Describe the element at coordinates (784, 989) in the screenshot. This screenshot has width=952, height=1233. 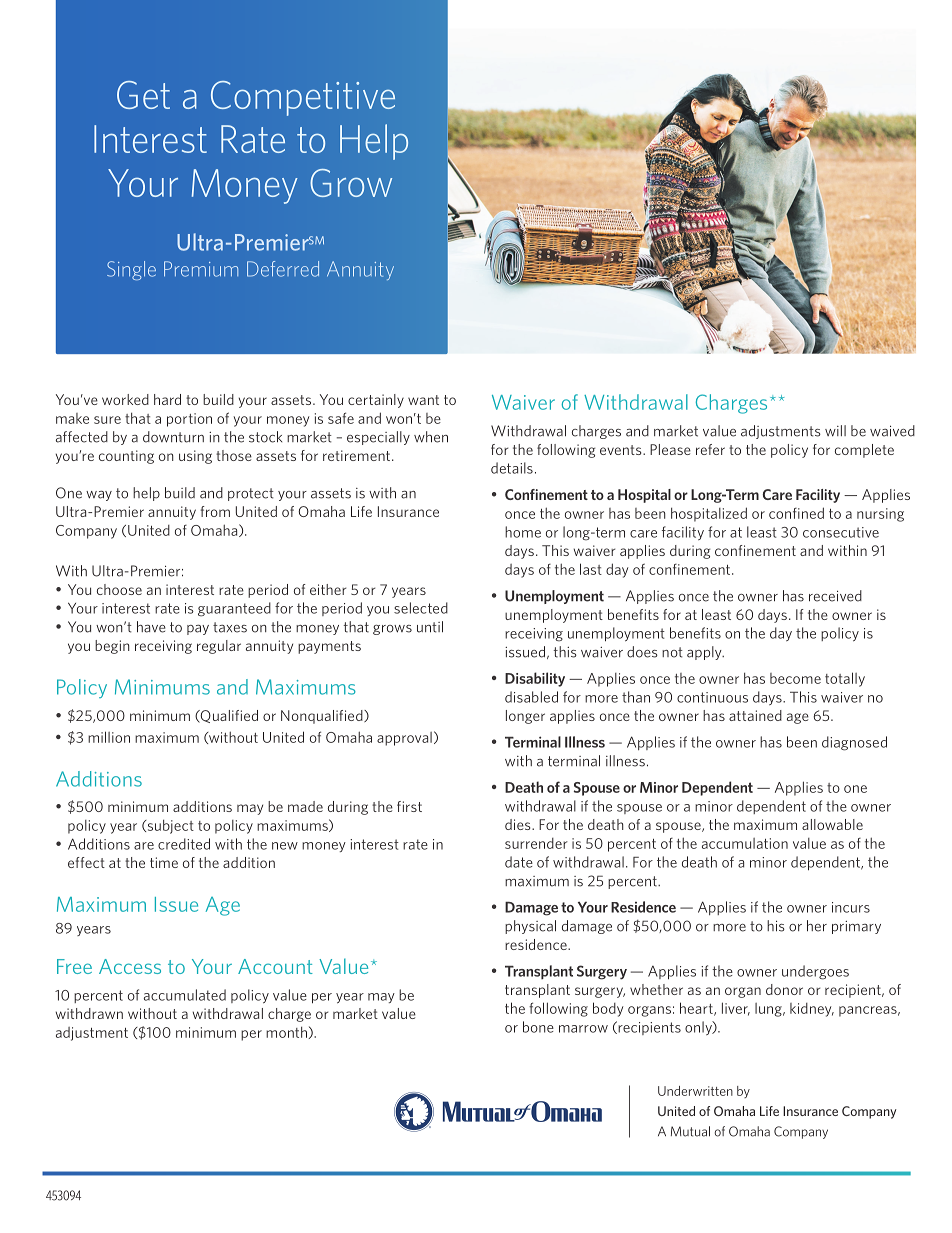
I see `donor` at that location.
